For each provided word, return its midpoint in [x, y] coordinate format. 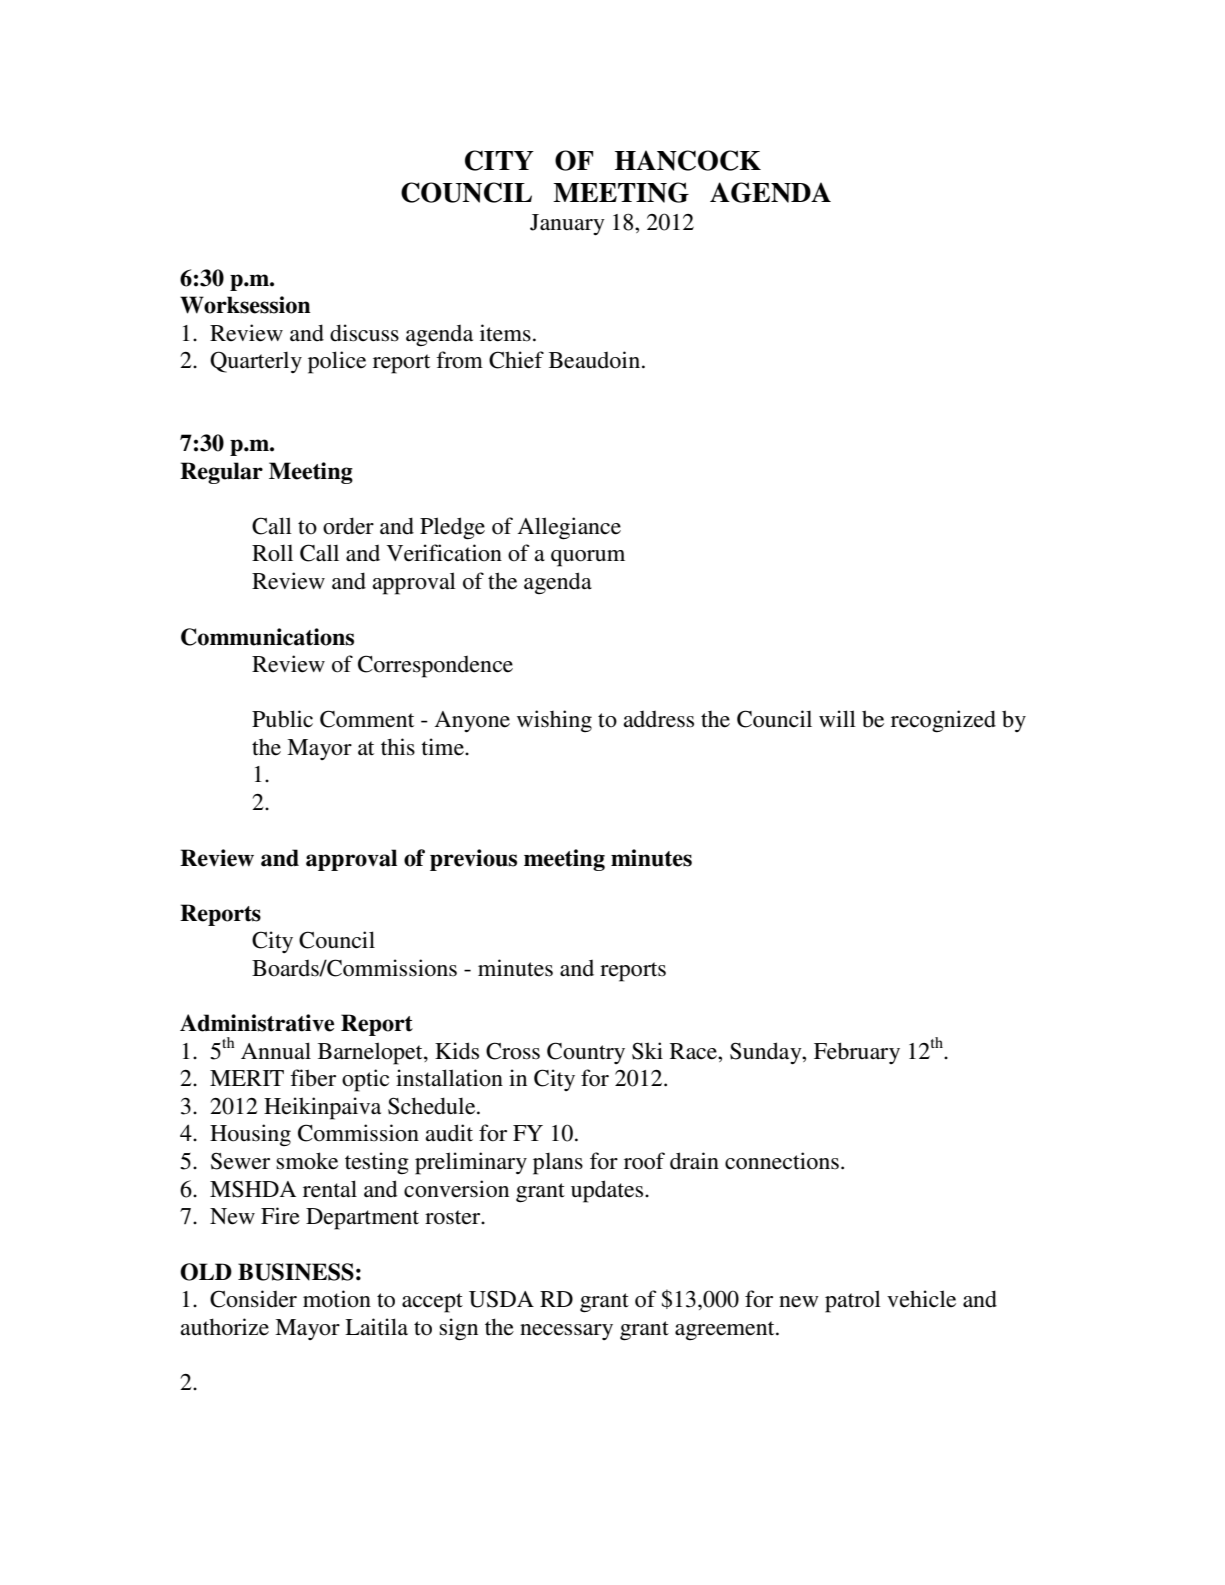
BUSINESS [296, 1272]
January [567, 225]
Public [282, 719]
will [837, 718]
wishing [554, 721]
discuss [364, 333]
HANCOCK [688, 160]
